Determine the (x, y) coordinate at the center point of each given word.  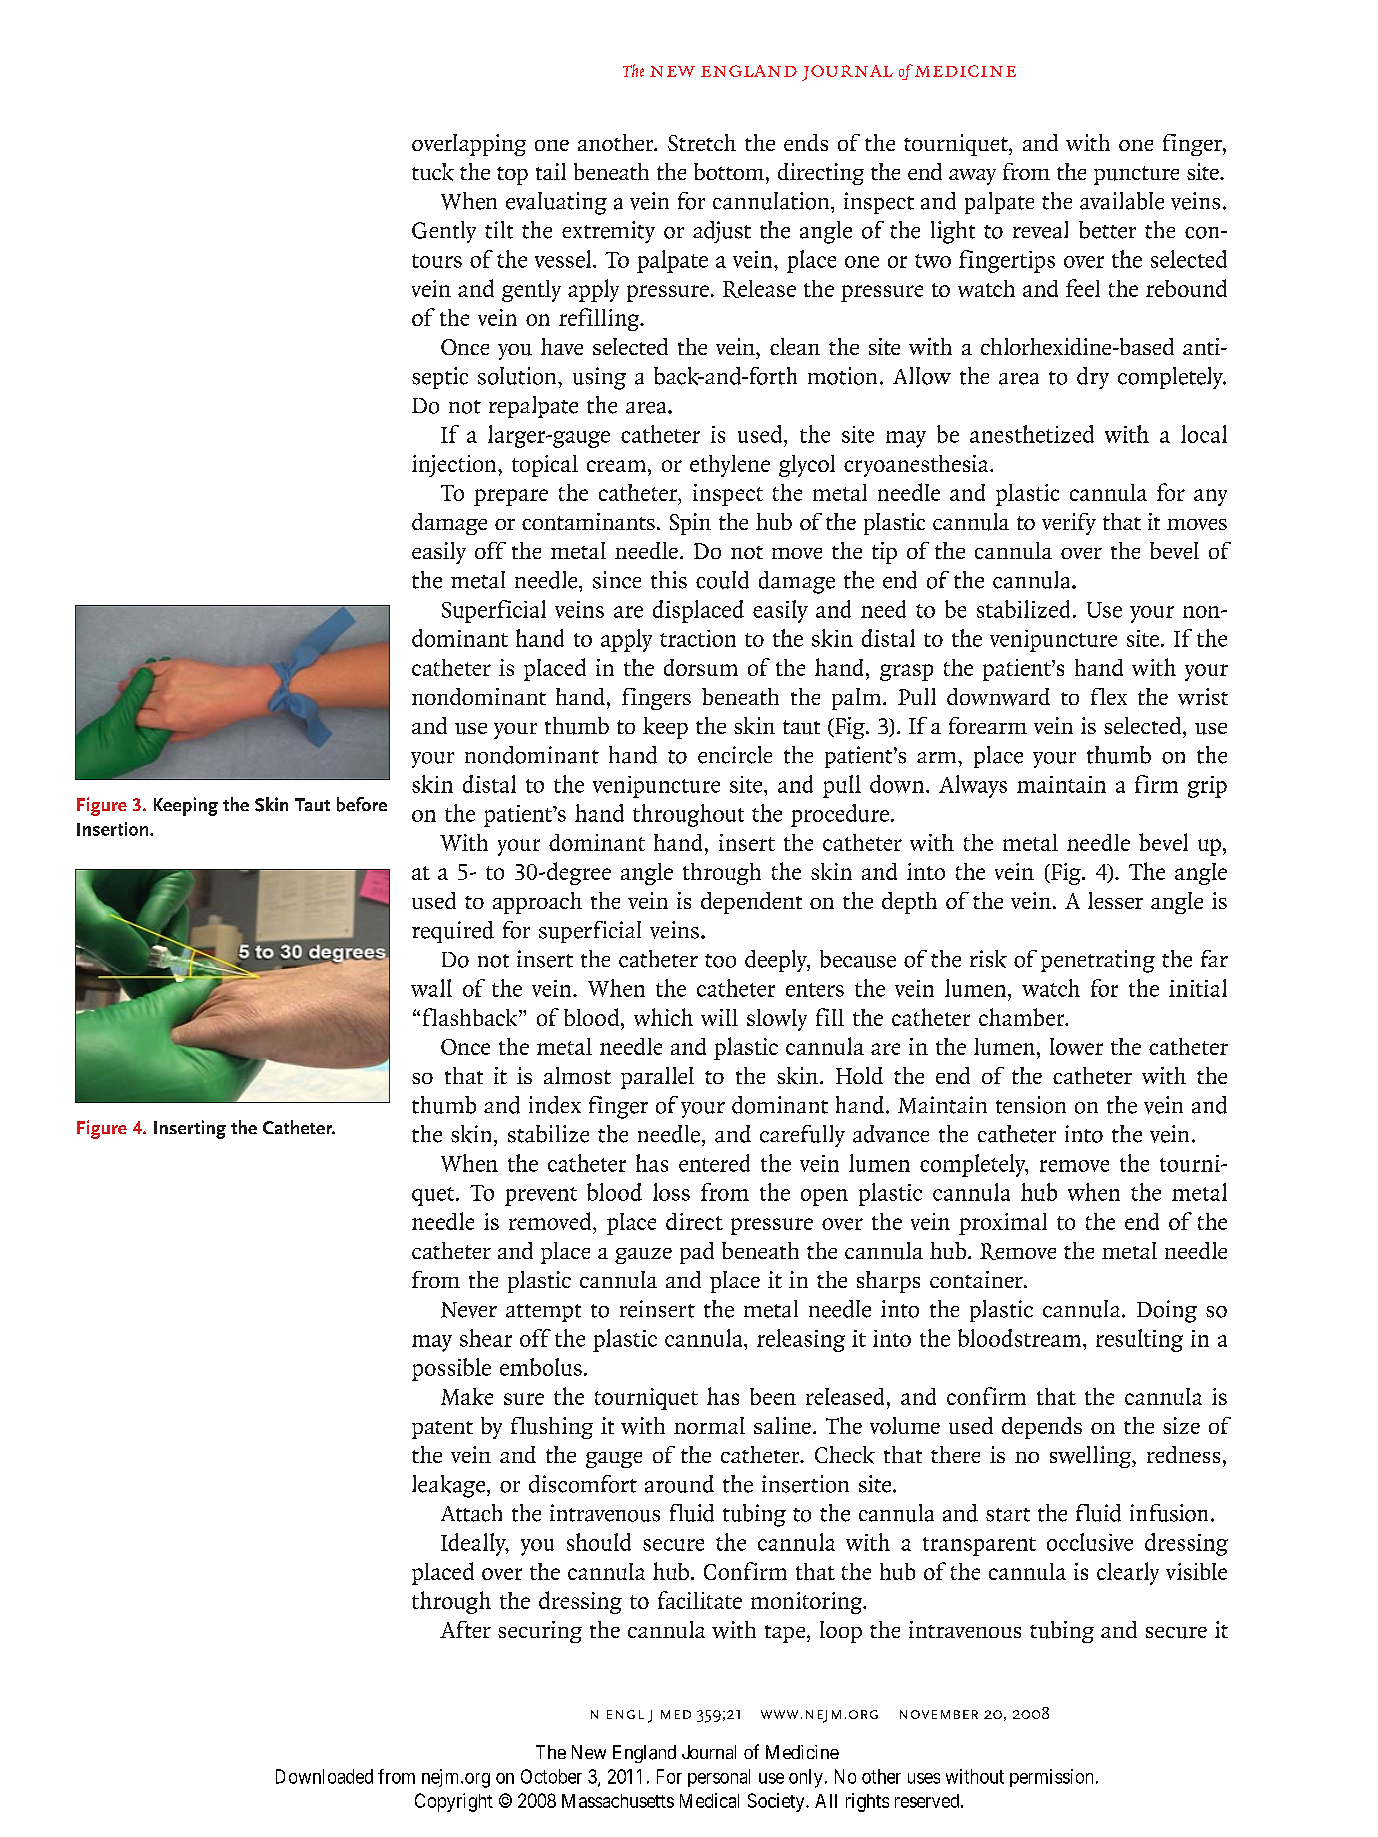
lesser (1115, 900)
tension (1031, 1105)
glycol (807, 466)
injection (455, 466)
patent (442, 1430)
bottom (729, 171)
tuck (433, 172)
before (362, 804)
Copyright (454, 1802)
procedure (840, 815)
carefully (802, 1136)
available (1122, 201)
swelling (1092, 1457)
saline (782, 1425)
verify (1069, 524)
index (555, 1105)
